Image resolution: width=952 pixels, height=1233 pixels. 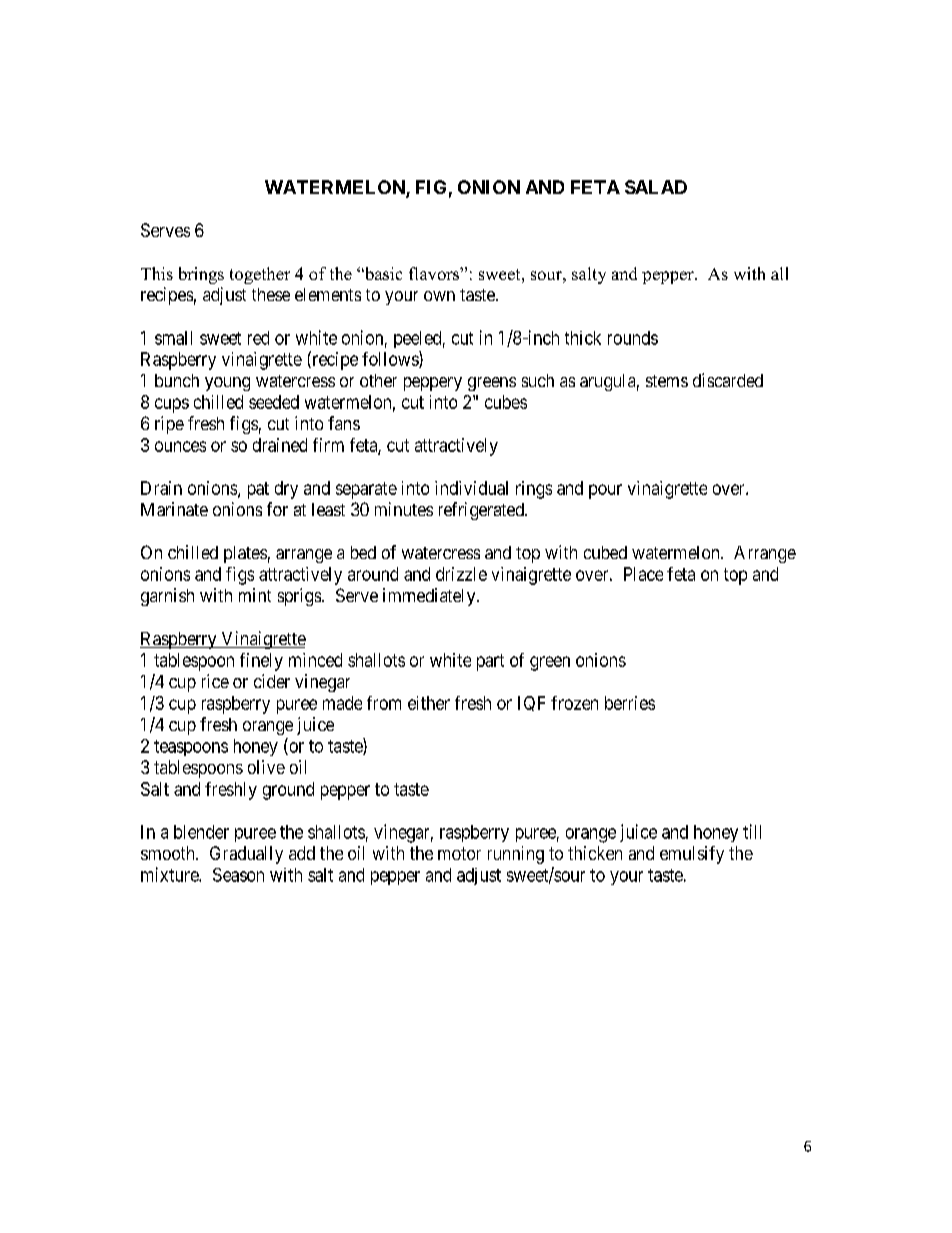 What do you see at coordinates (692, 855) in the screenshot?
I see `emulsify` at bounding box center [692, 855].
